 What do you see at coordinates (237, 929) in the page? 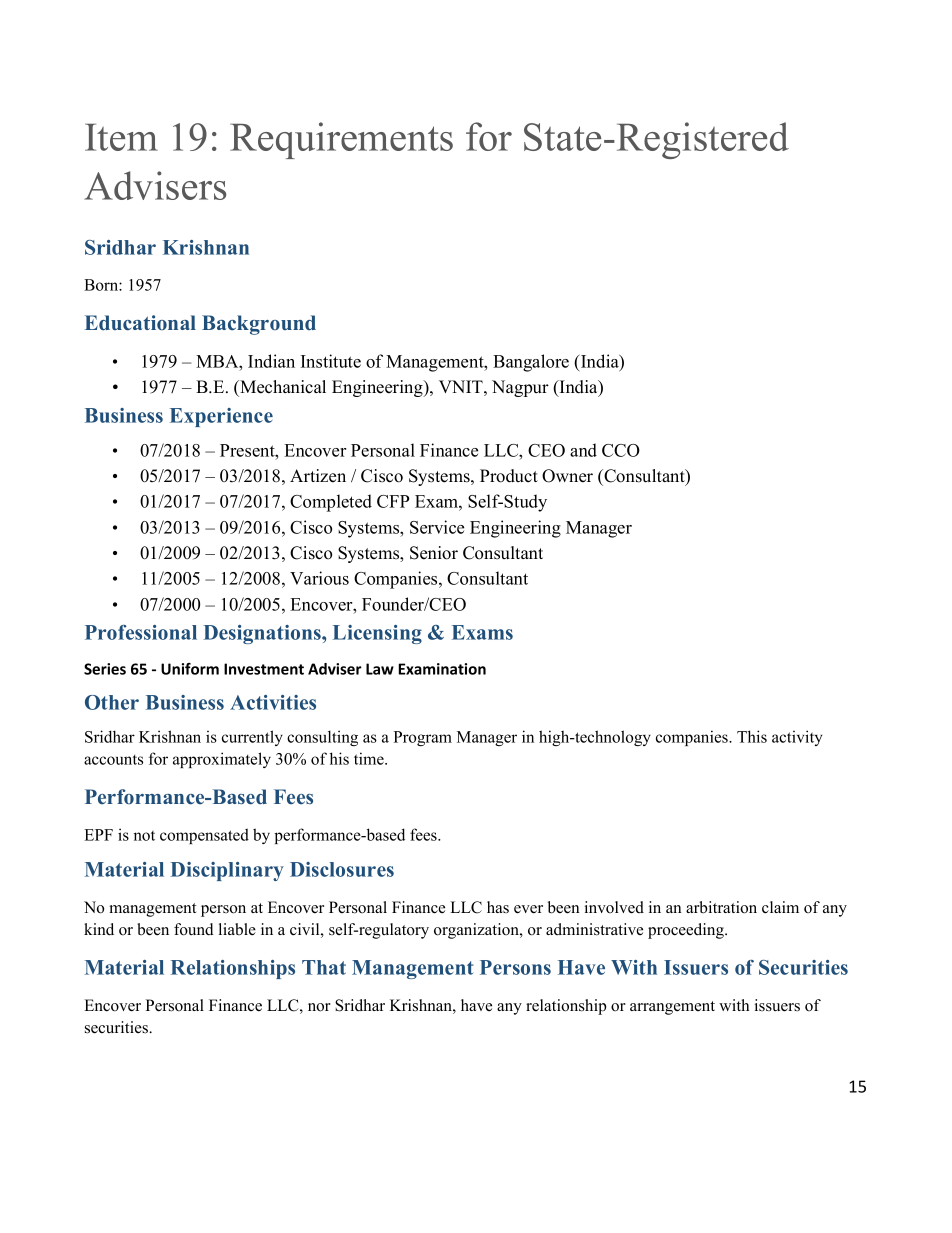
I see `liable` at bounding box center [237, 929].
